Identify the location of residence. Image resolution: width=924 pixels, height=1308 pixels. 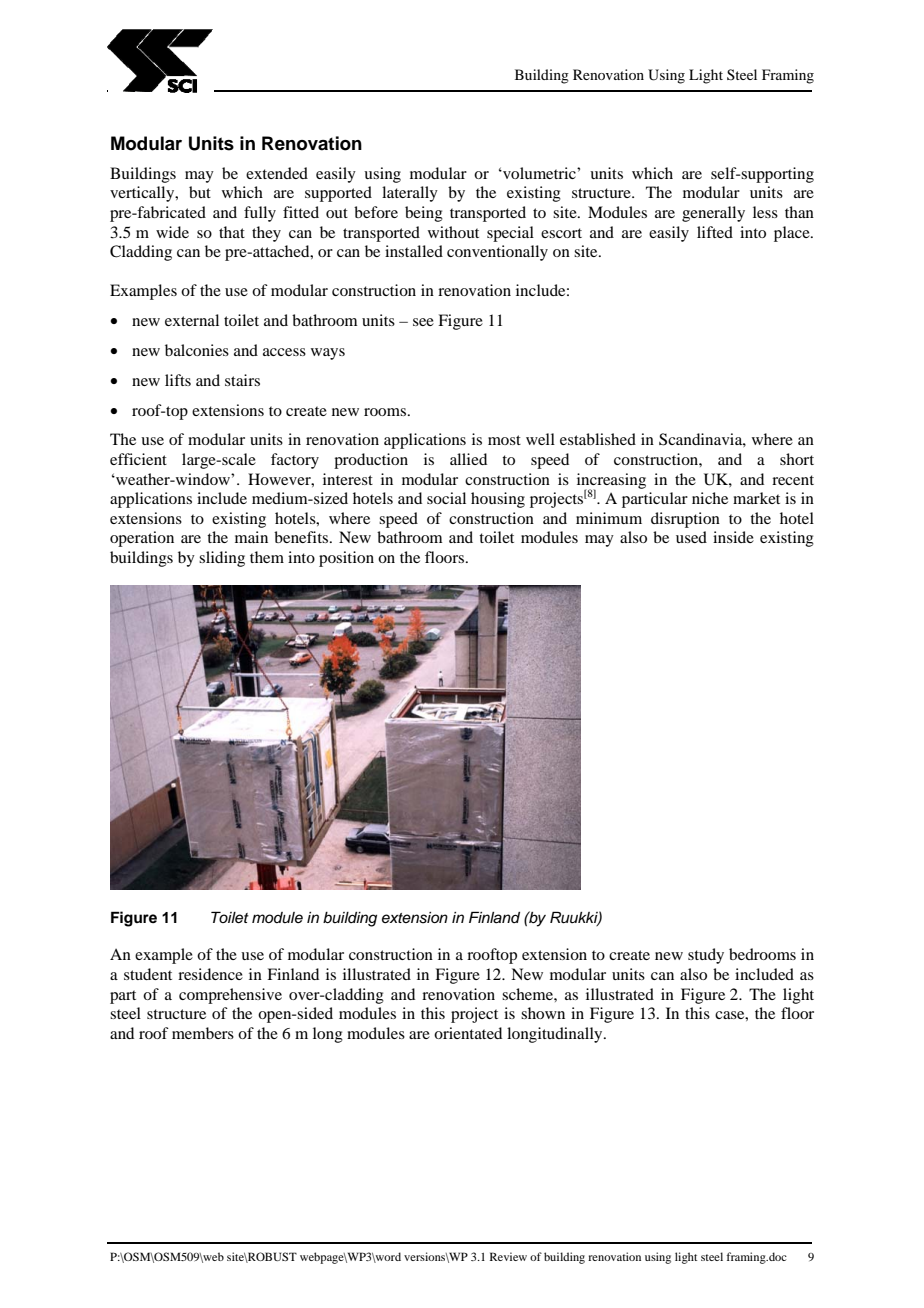
(210, 974).
